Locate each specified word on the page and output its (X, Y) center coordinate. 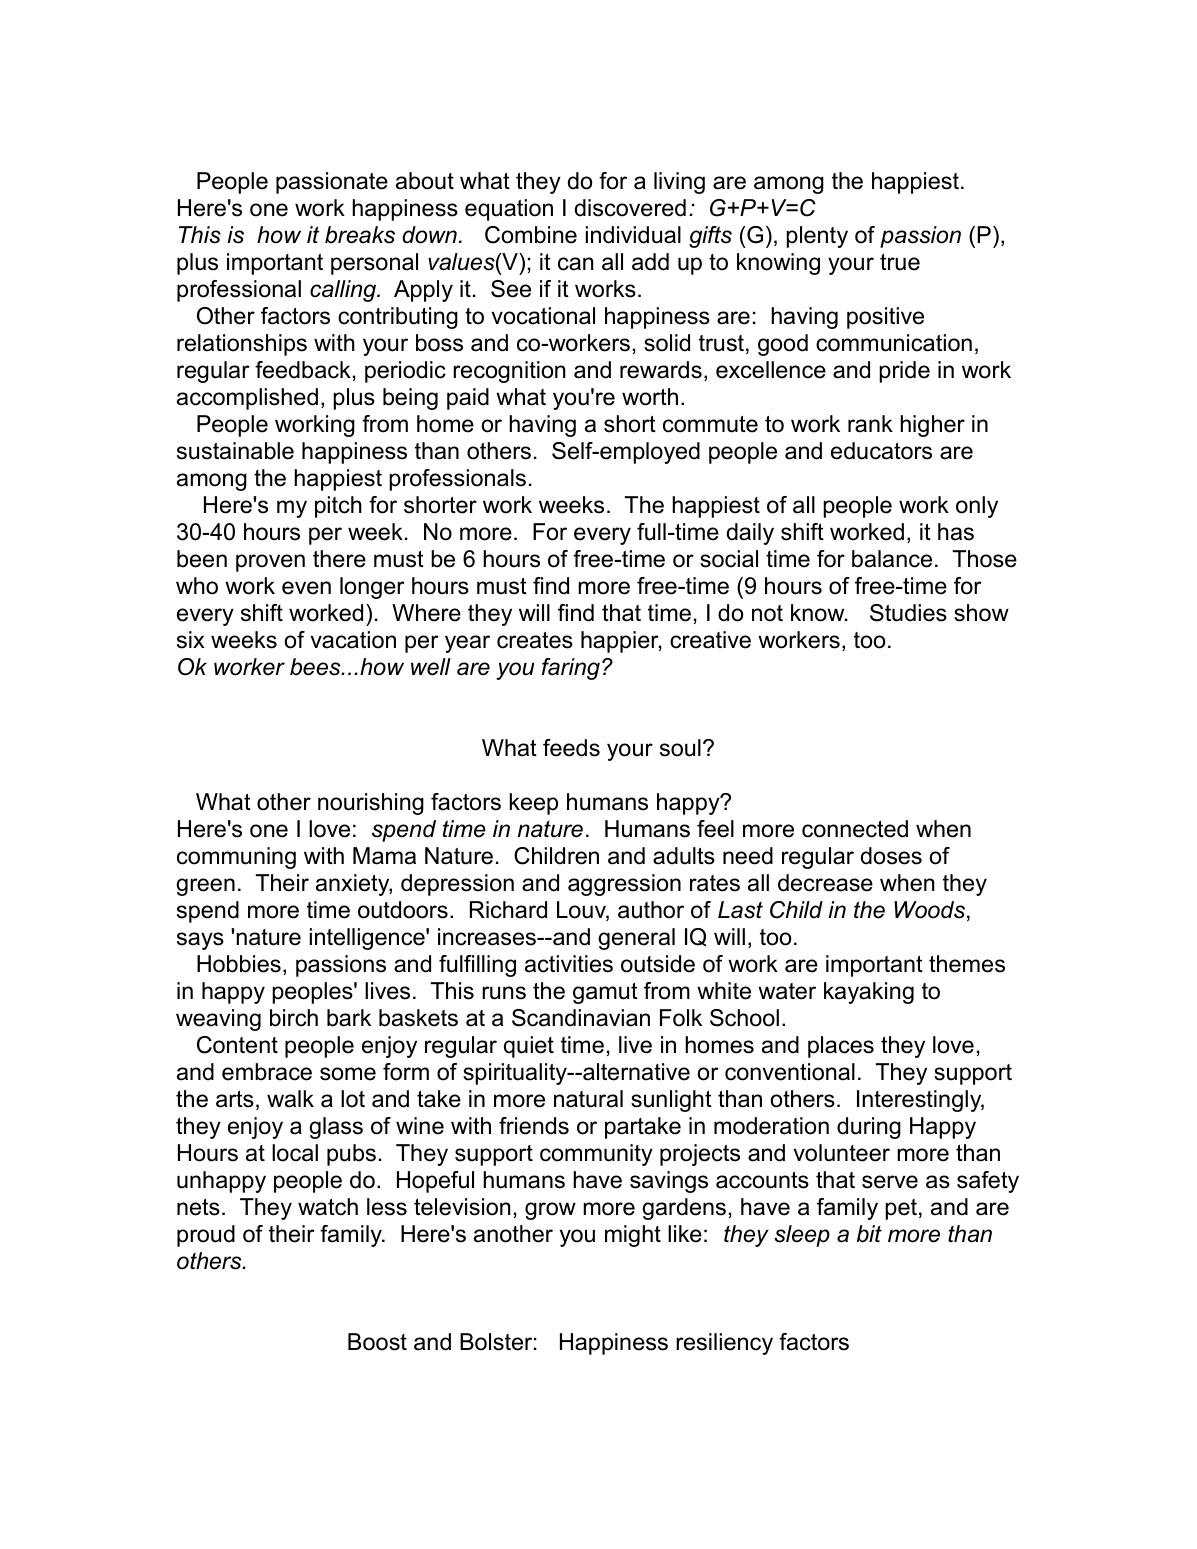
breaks (360, 235)
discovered (630, 208)
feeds (571, 748)
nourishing (371, 804)
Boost (377, 1342)
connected (855, 829)
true (900, 262)
